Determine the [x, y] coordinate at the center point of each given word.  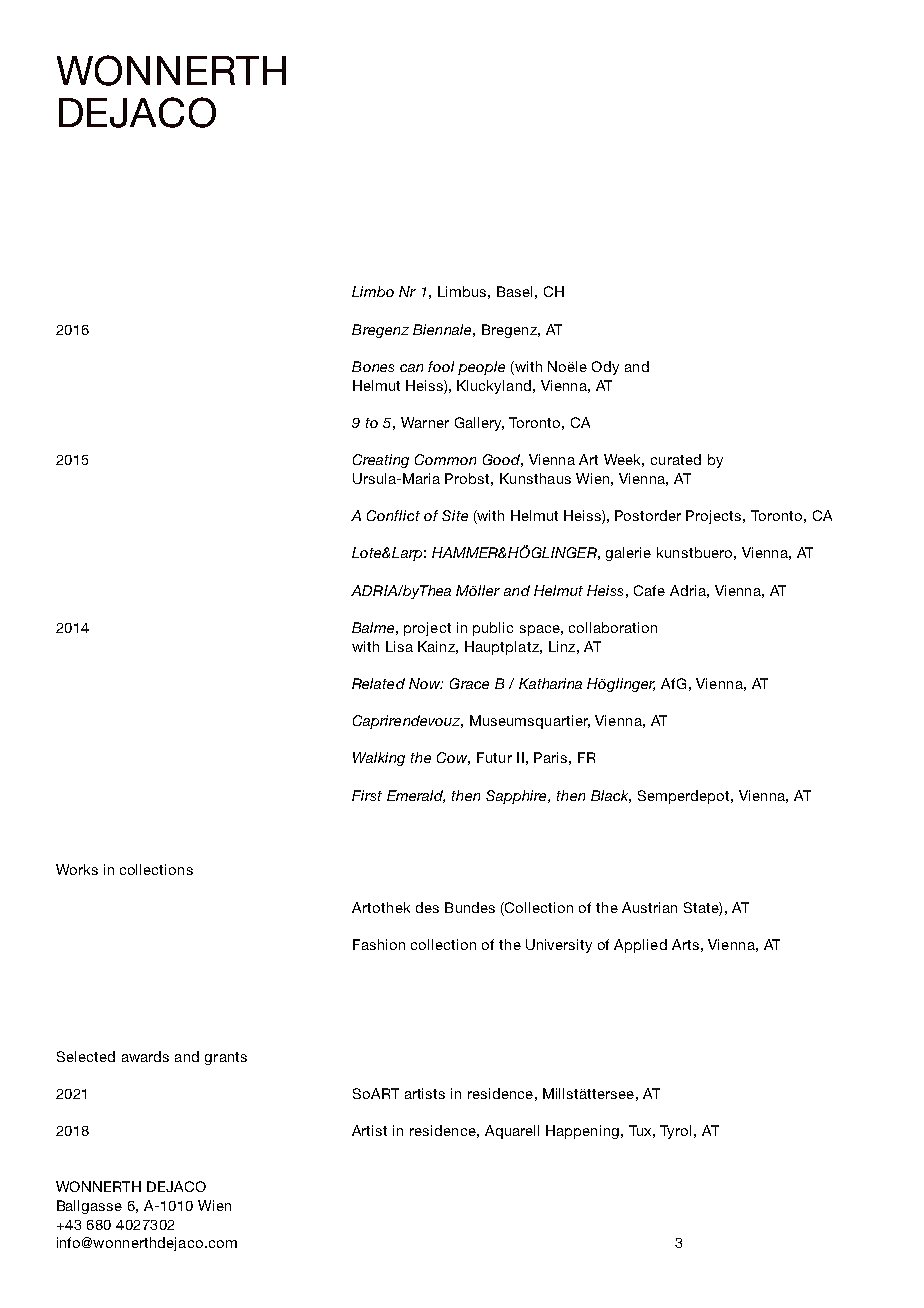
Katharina [550, 683]
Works [77, 869]
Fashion [379, 944]
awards [145, 1056]
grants [226, 1058]
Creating [381, 461]
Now [425, 683]
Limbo [373, 291]
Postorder [648, 515]
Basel [514, 291]
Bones [373, 366]
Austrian [649, 907]
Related [378, 683]
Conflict [393, 515]
